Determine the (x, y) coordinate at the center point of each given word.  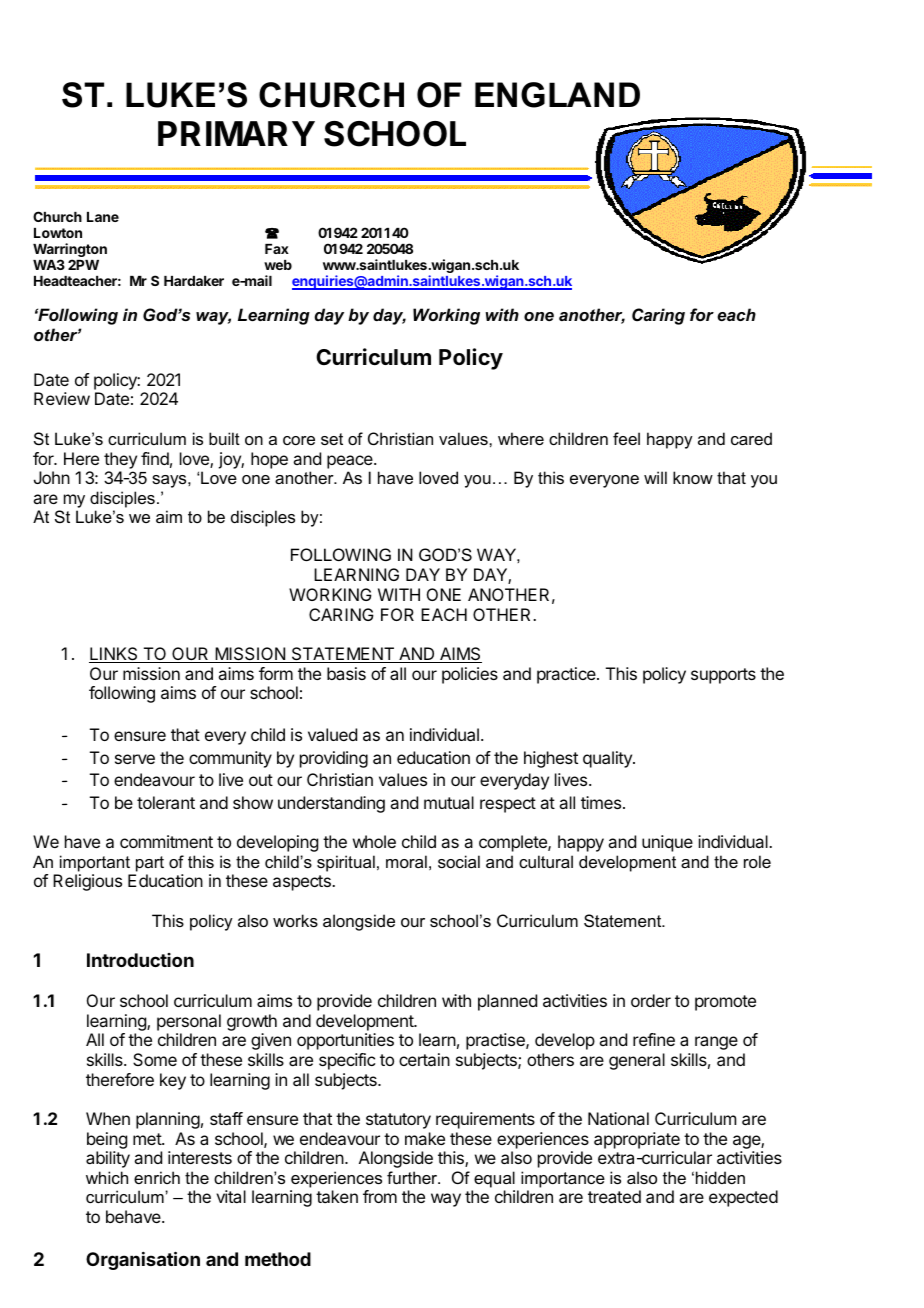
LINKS (114, 655)
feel (626, 438)
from (380, 1196)
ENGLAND (557, 95)
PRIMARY (236, 133)
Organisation (143, 1260)
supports (723, 676)
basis (346, 673)
